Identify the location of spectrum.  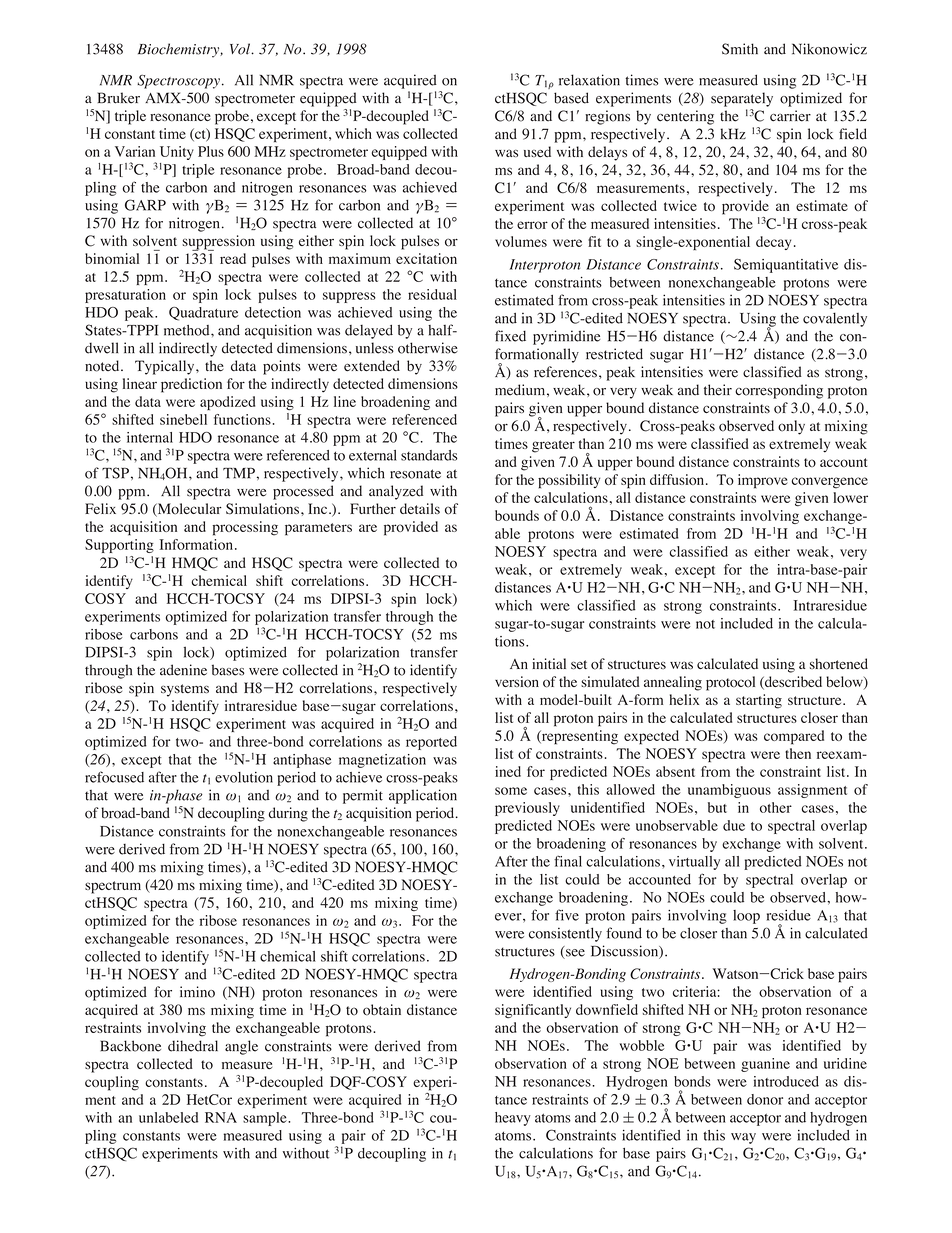
(113, 887).
